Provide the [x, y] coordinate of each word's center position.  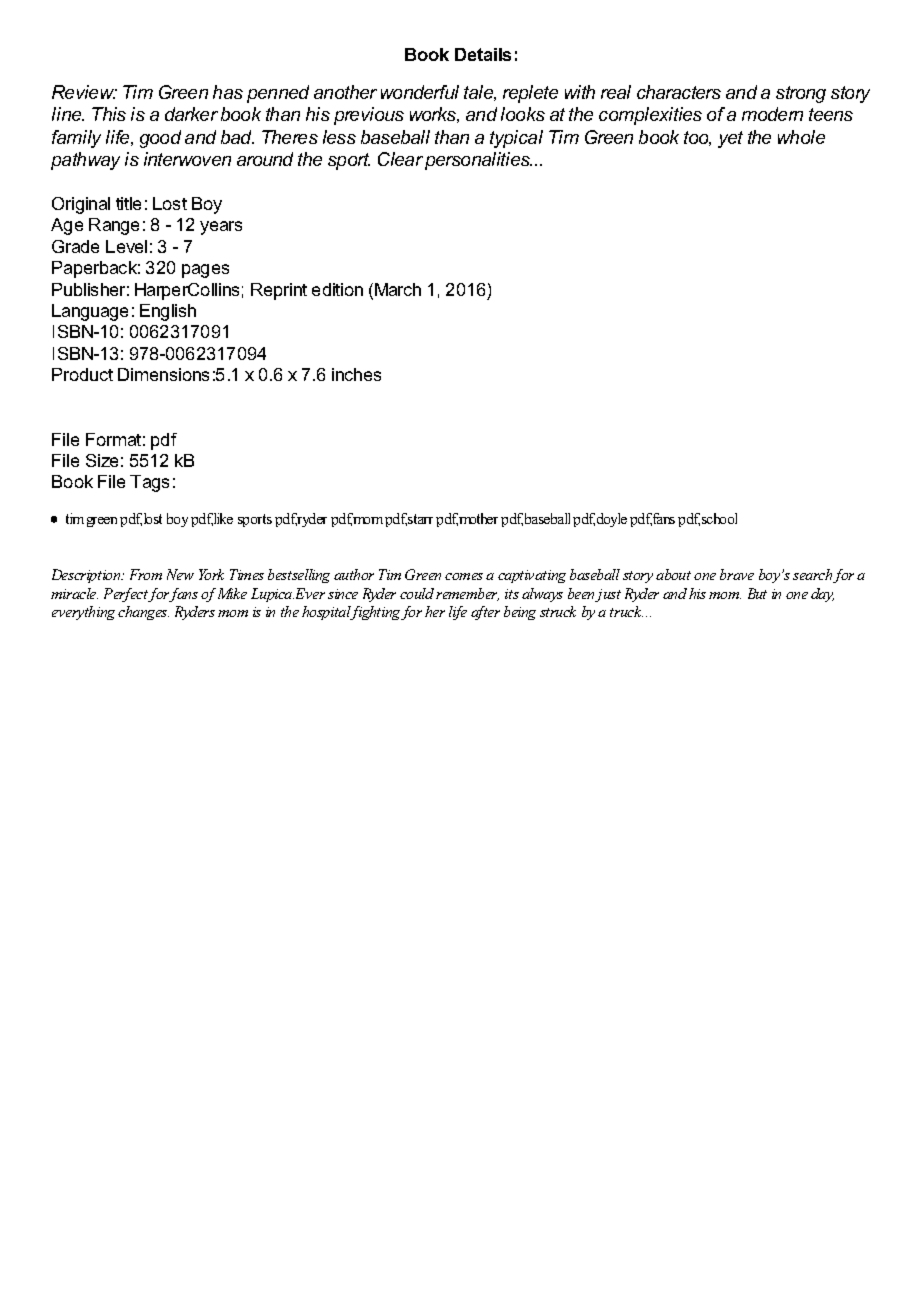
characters [679, 92]
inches [356, 374]
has [228, 92]
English [168, 312]
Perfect [126, 595]
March [398, 289]
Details [483, 54]
